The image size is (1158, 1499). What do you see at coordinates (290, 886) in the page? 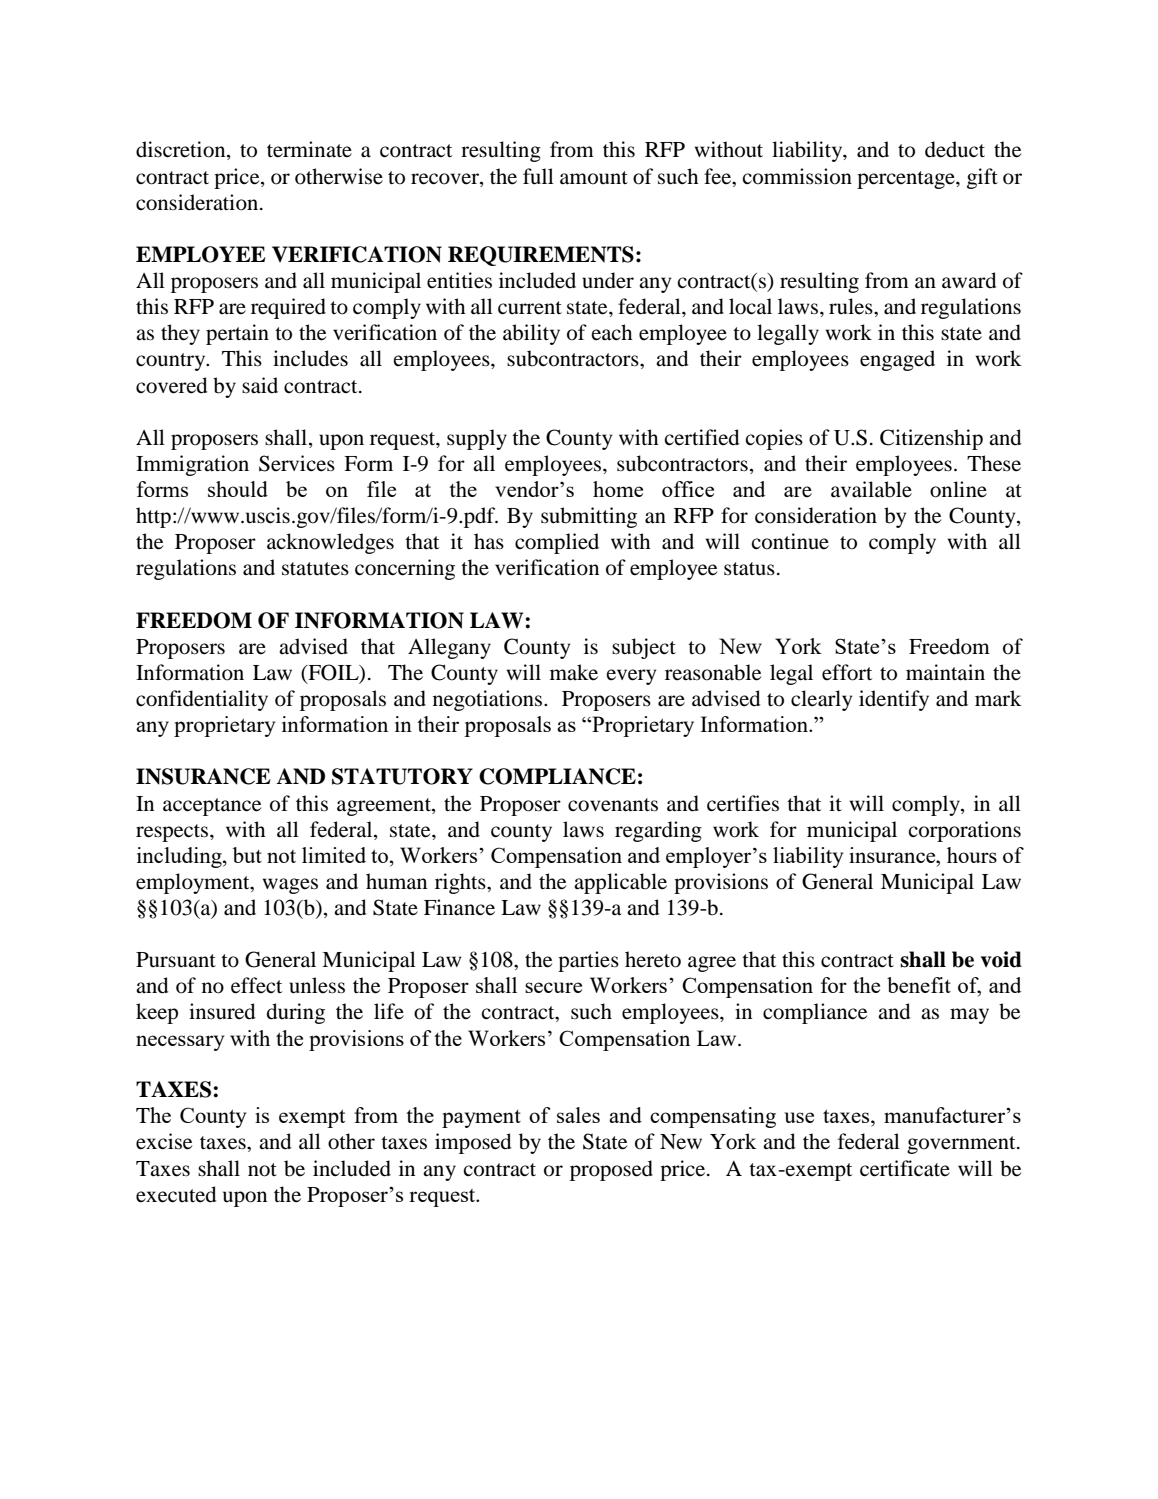
I see `wages` at bounding box center [290, 886].
